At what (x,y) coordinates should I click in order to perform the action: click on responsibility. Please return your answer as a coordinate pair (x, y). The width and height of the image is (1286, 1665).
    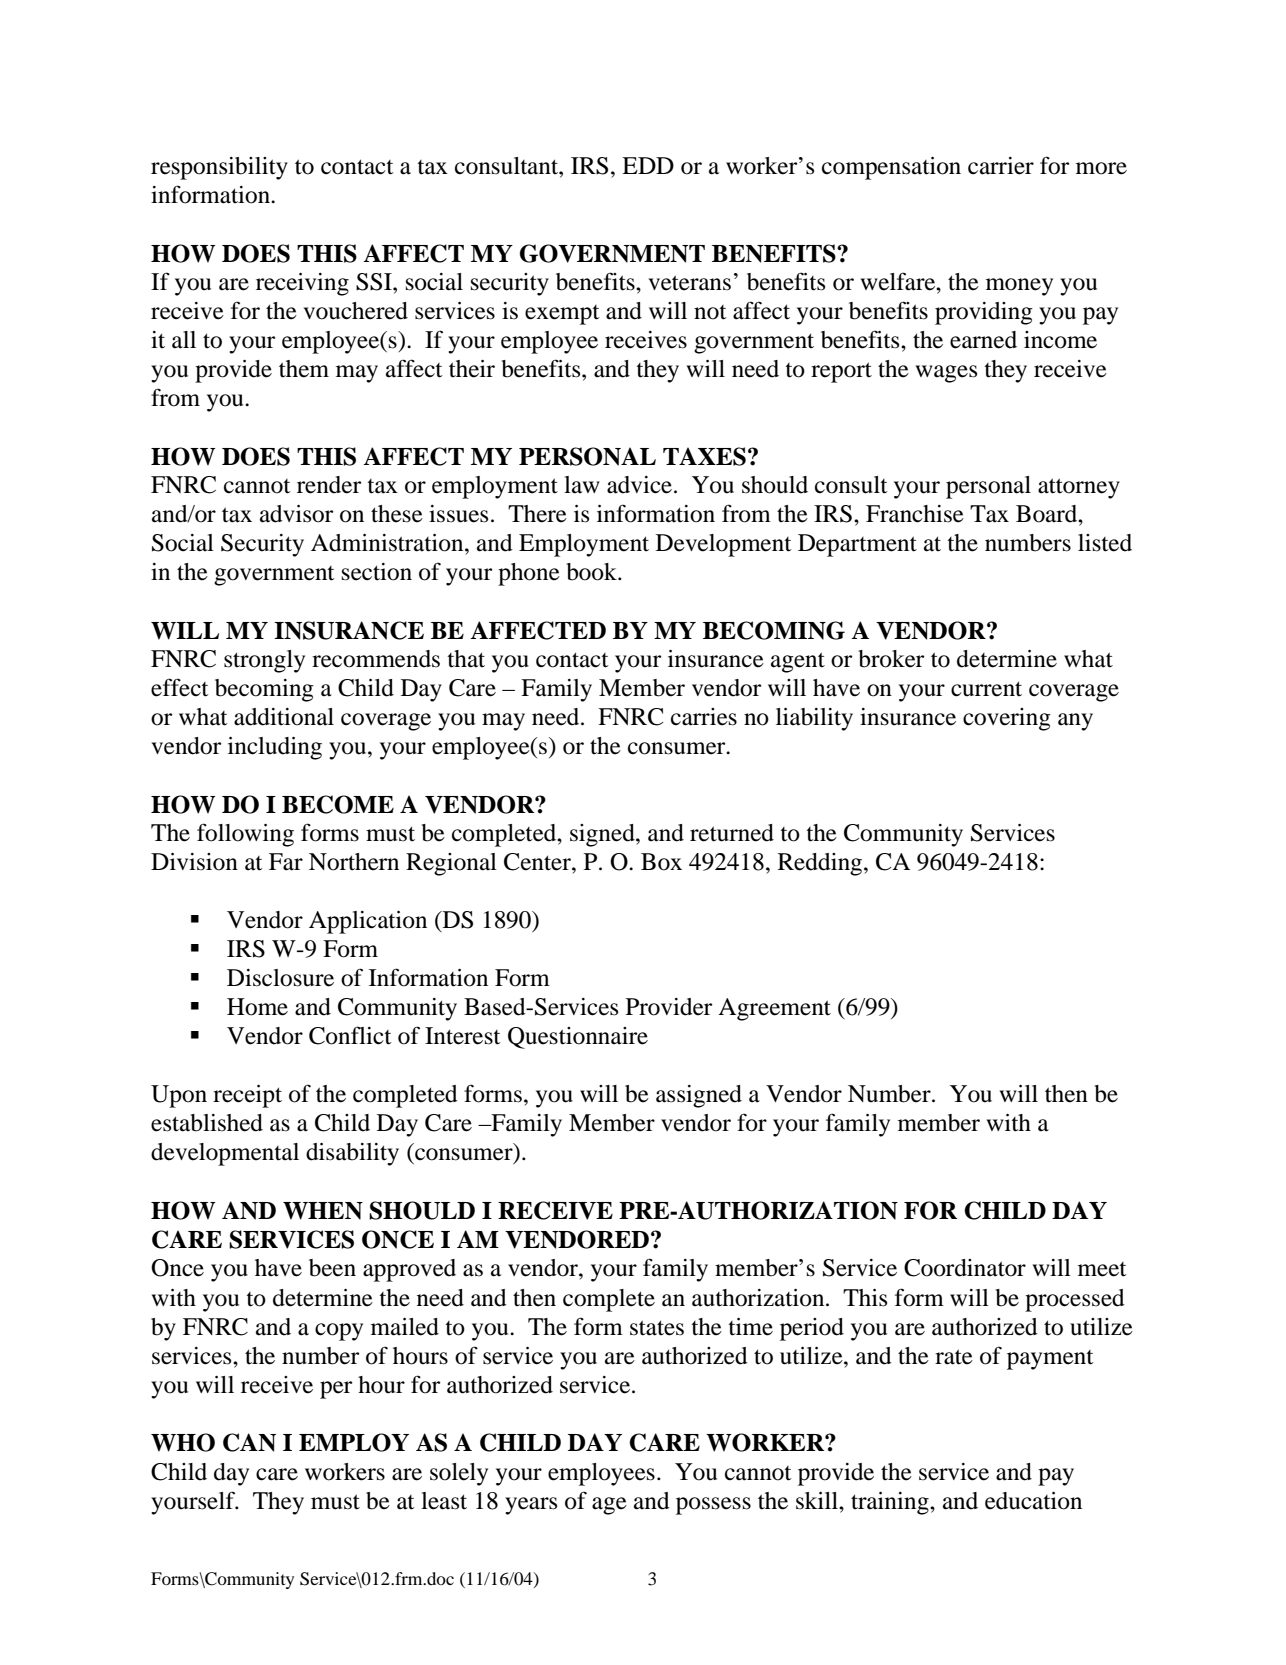
    Looking at the image, I should click on (219, 168).
